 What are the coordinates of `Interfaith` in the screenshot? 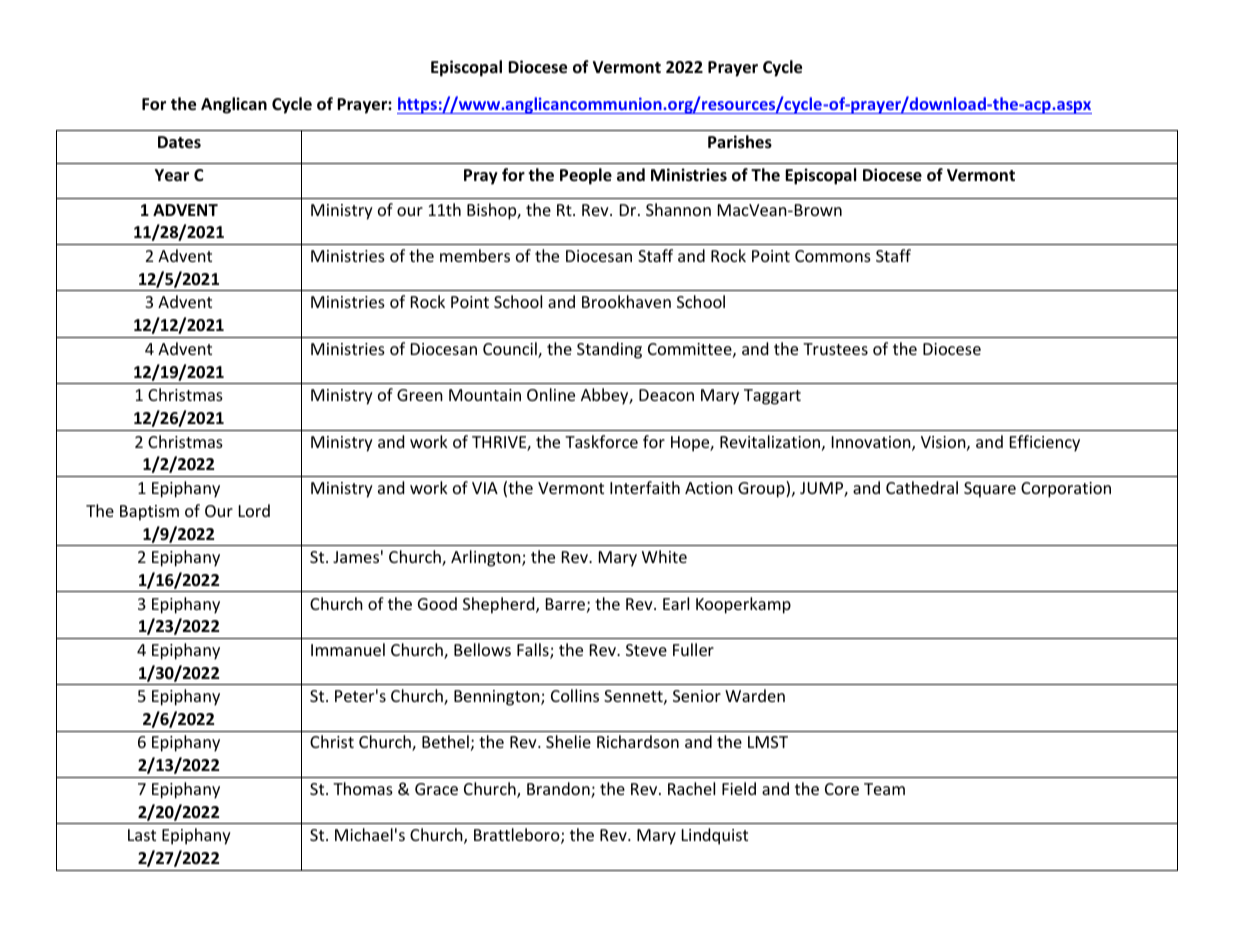 It's located at (645, 487).
